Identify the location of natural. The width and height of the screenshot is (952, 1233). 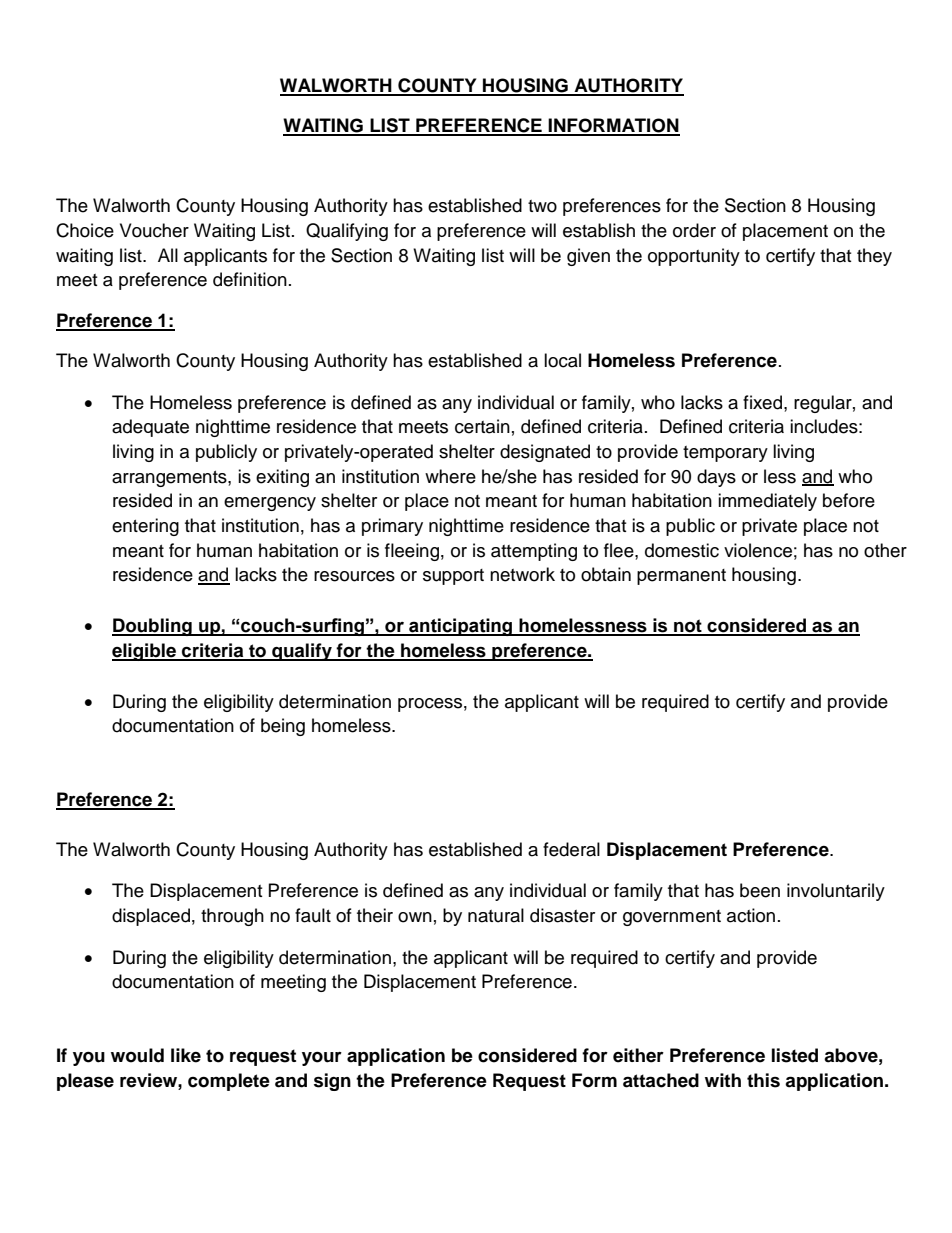
(496, 915).
